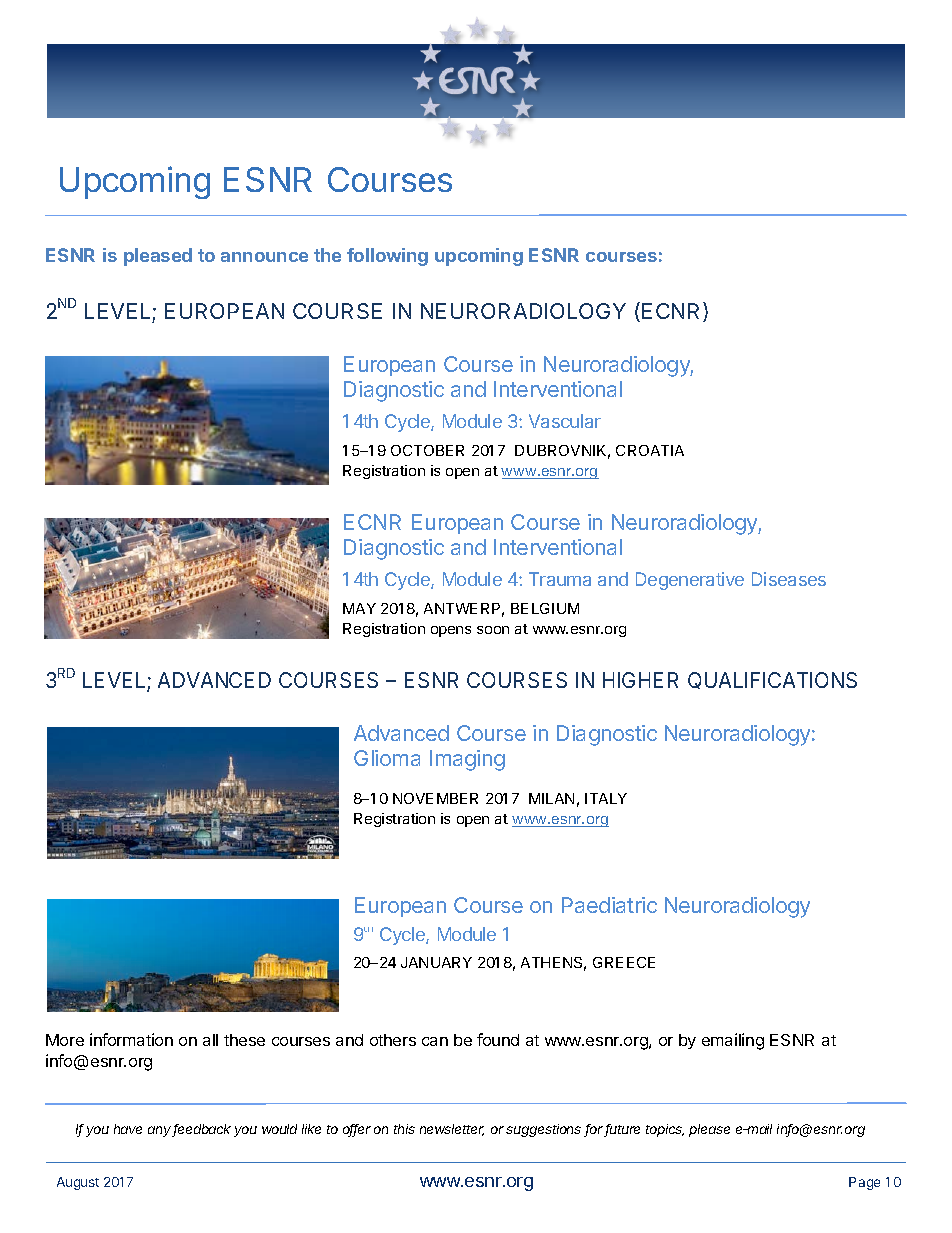 The height and width of the screenshot is (1233, 952). What do you see at coordinates (264, 257) in the screenshot?
I see `announce` at bounding box center [264, 257].
